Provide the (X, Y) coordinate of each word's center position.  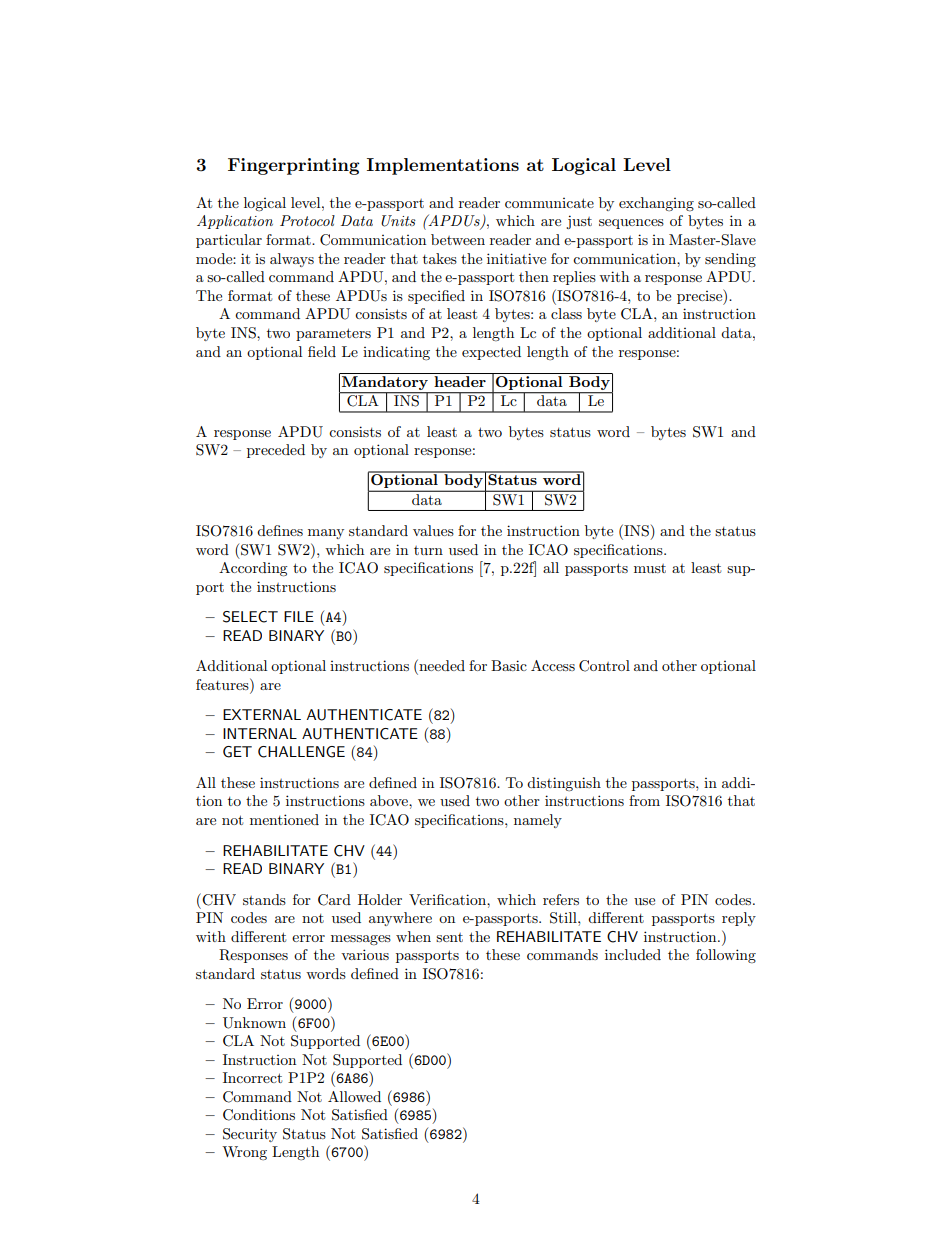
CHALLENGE (301, 752)
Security (250, 1135)
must (650, 568)
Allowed (354, 1096)
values (433, 530)
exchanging (656, 204)
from (644, 800)
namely (538, 821)
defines (280, 530)
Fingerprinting (294, 166)
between (458, 239)
